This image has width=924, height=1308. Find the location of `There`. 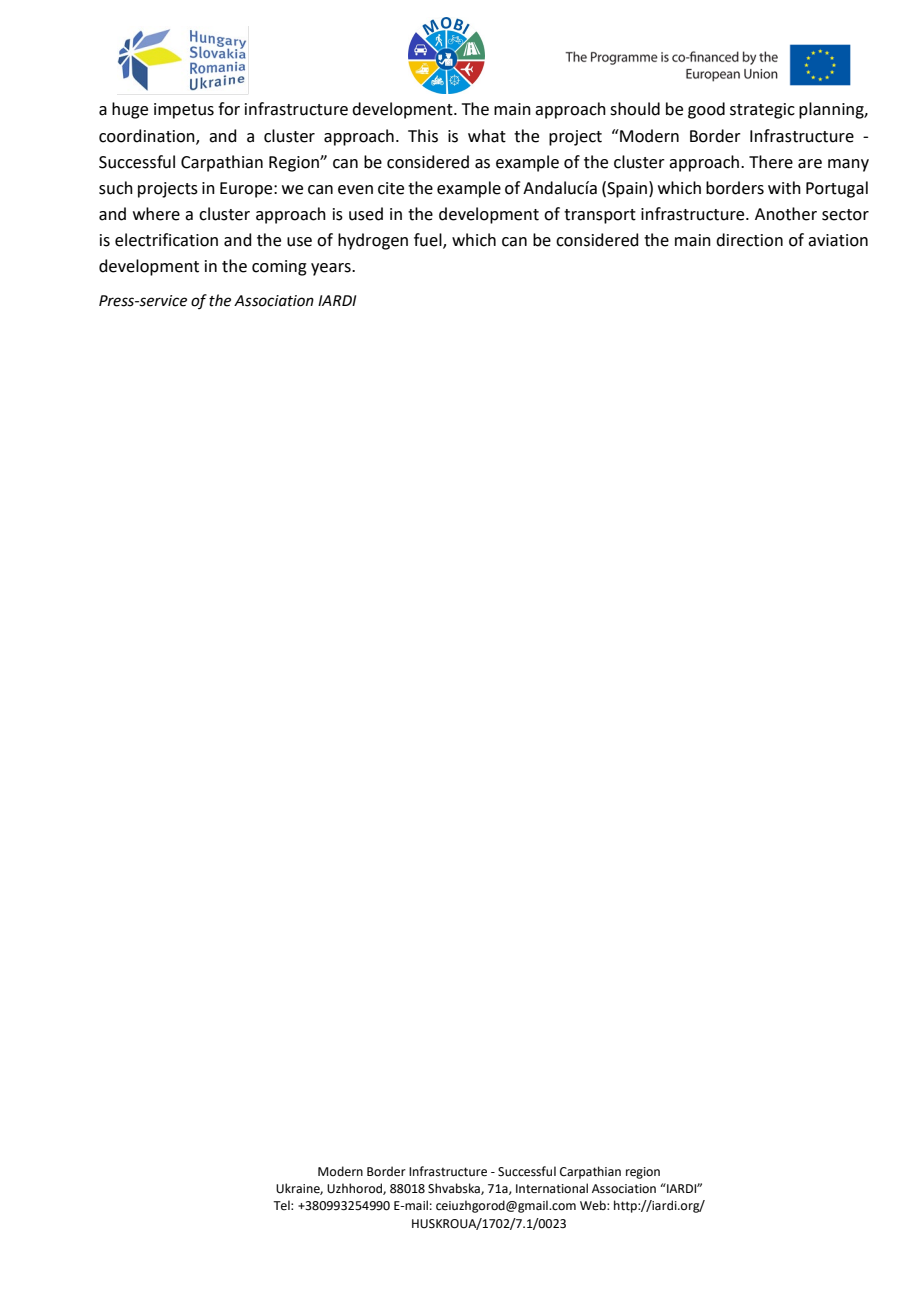

There is located at coordinates (771, 162).
